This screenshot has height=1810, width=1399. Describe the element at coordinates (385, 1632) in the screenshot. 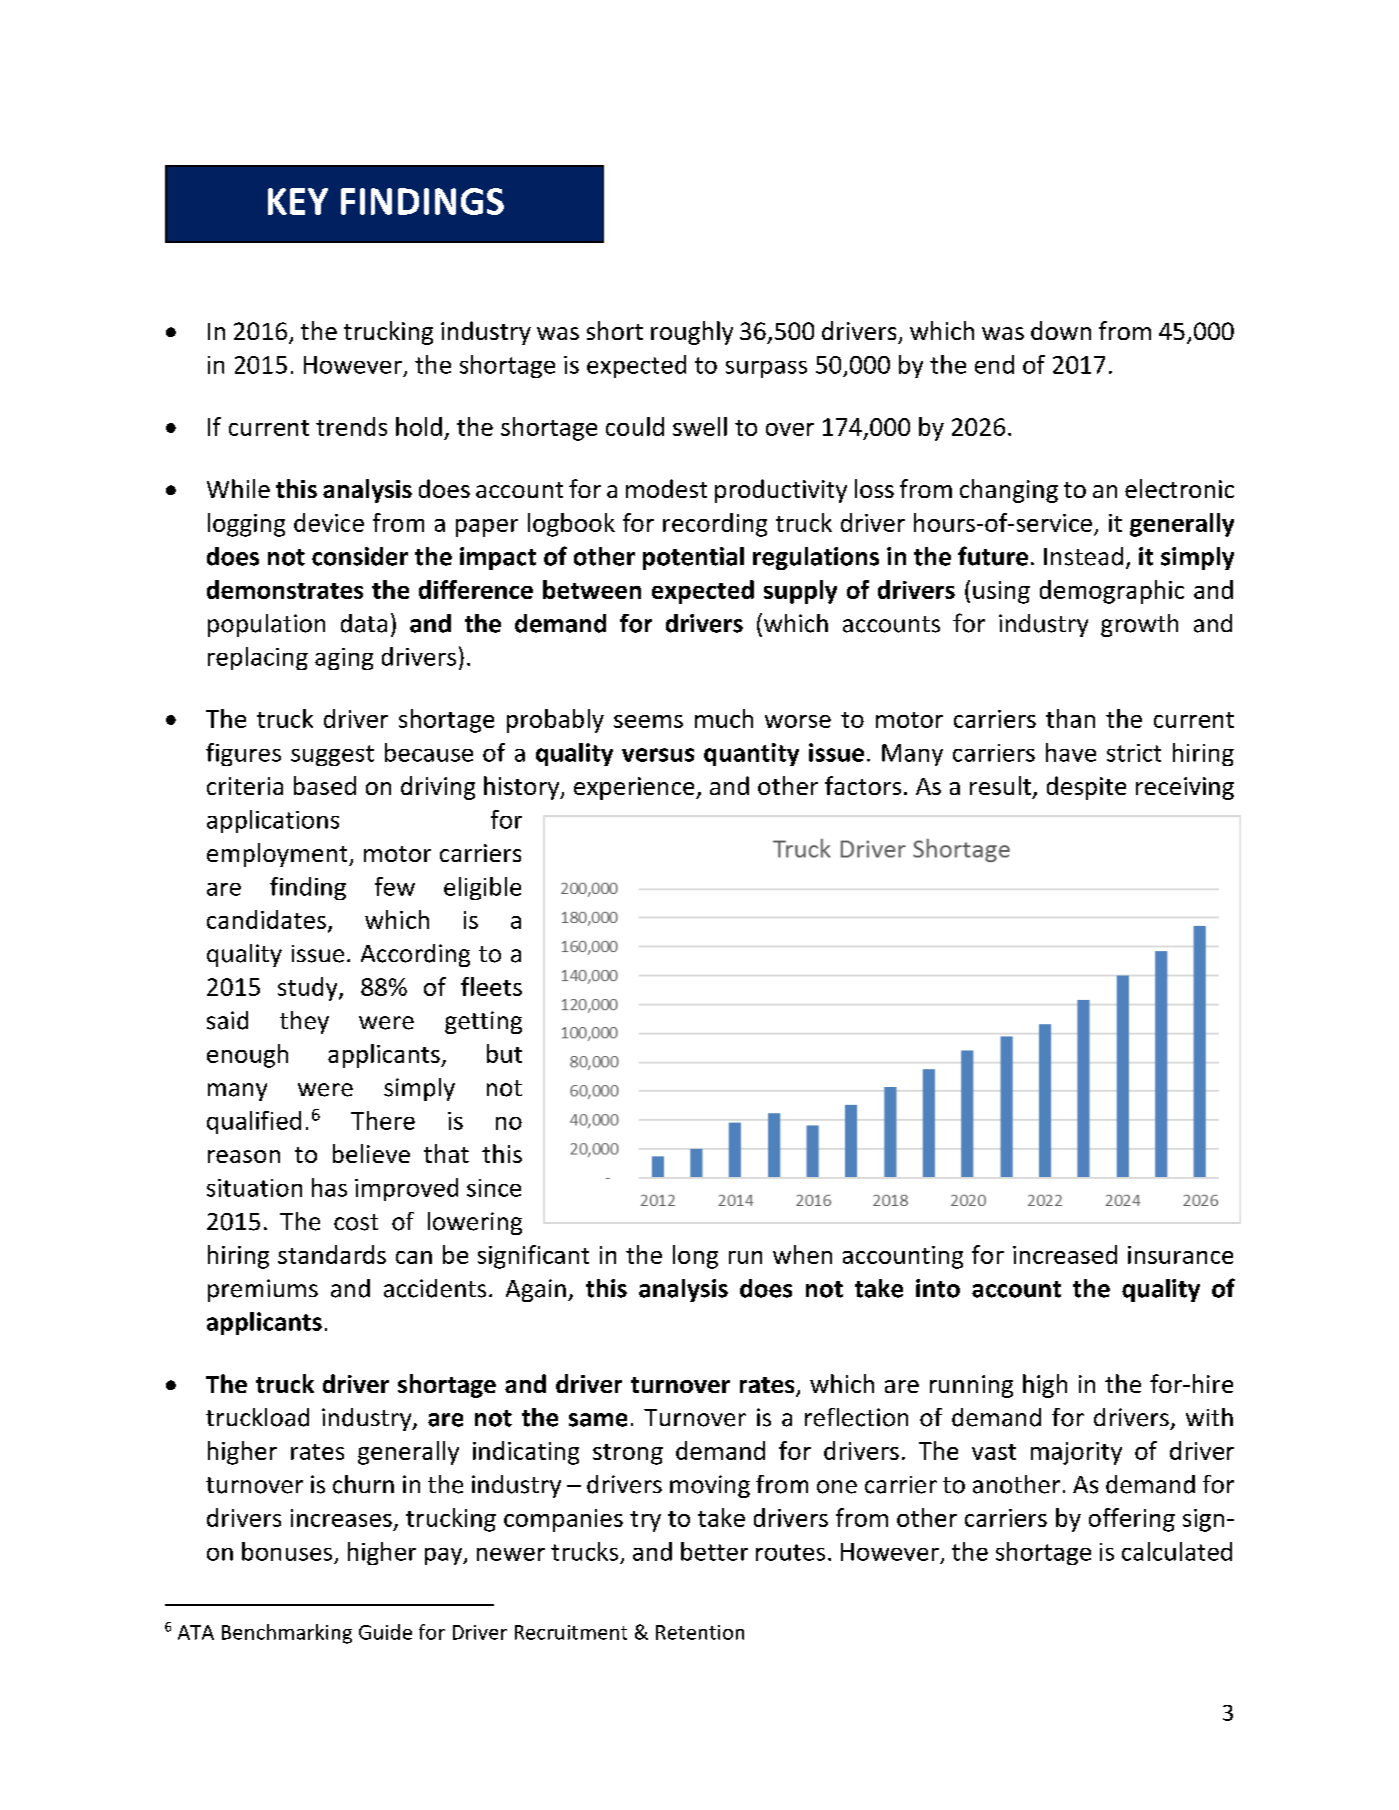

I see `Guide` at that location.
